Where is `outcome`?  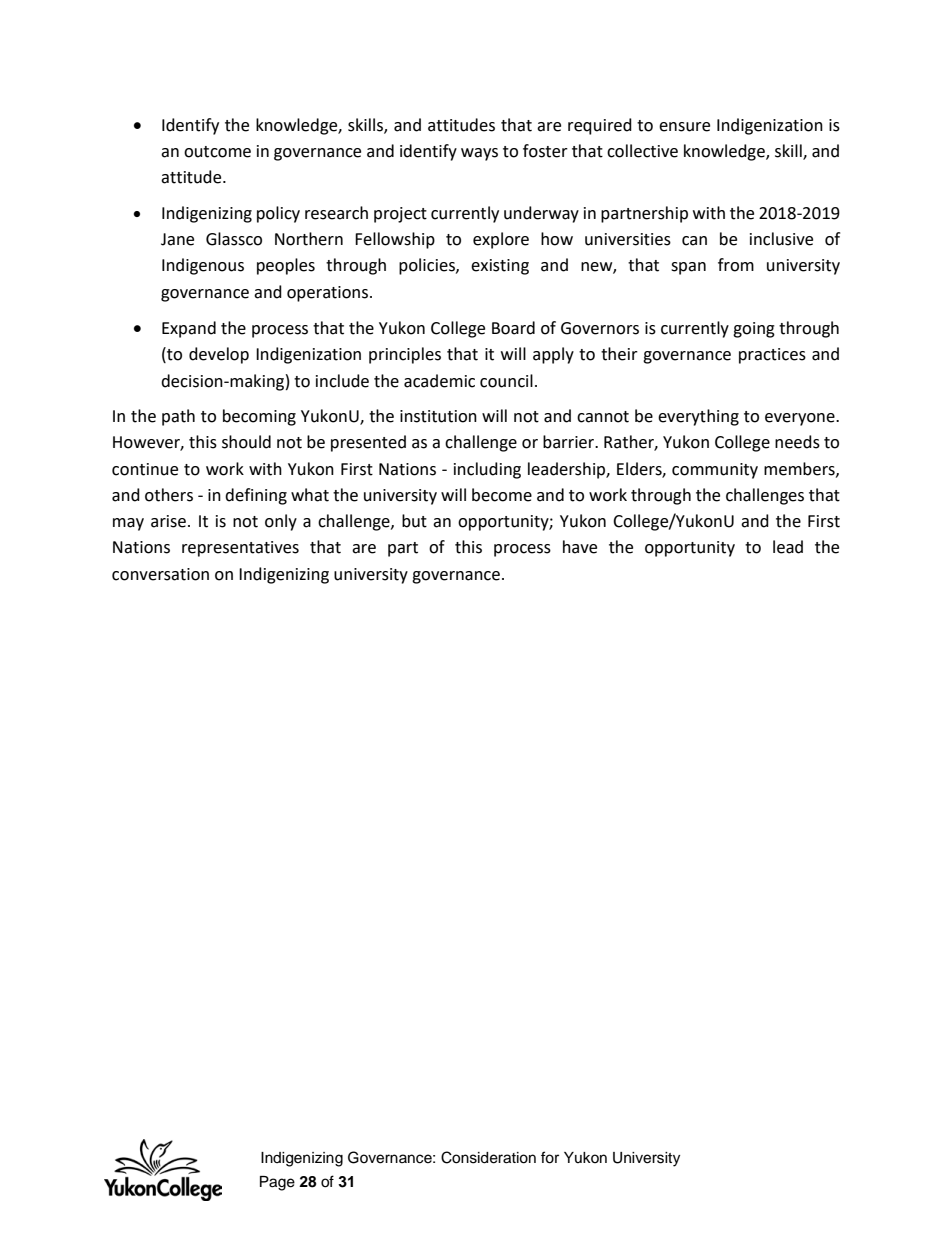
outcome is located at coordinates (217, 152).
